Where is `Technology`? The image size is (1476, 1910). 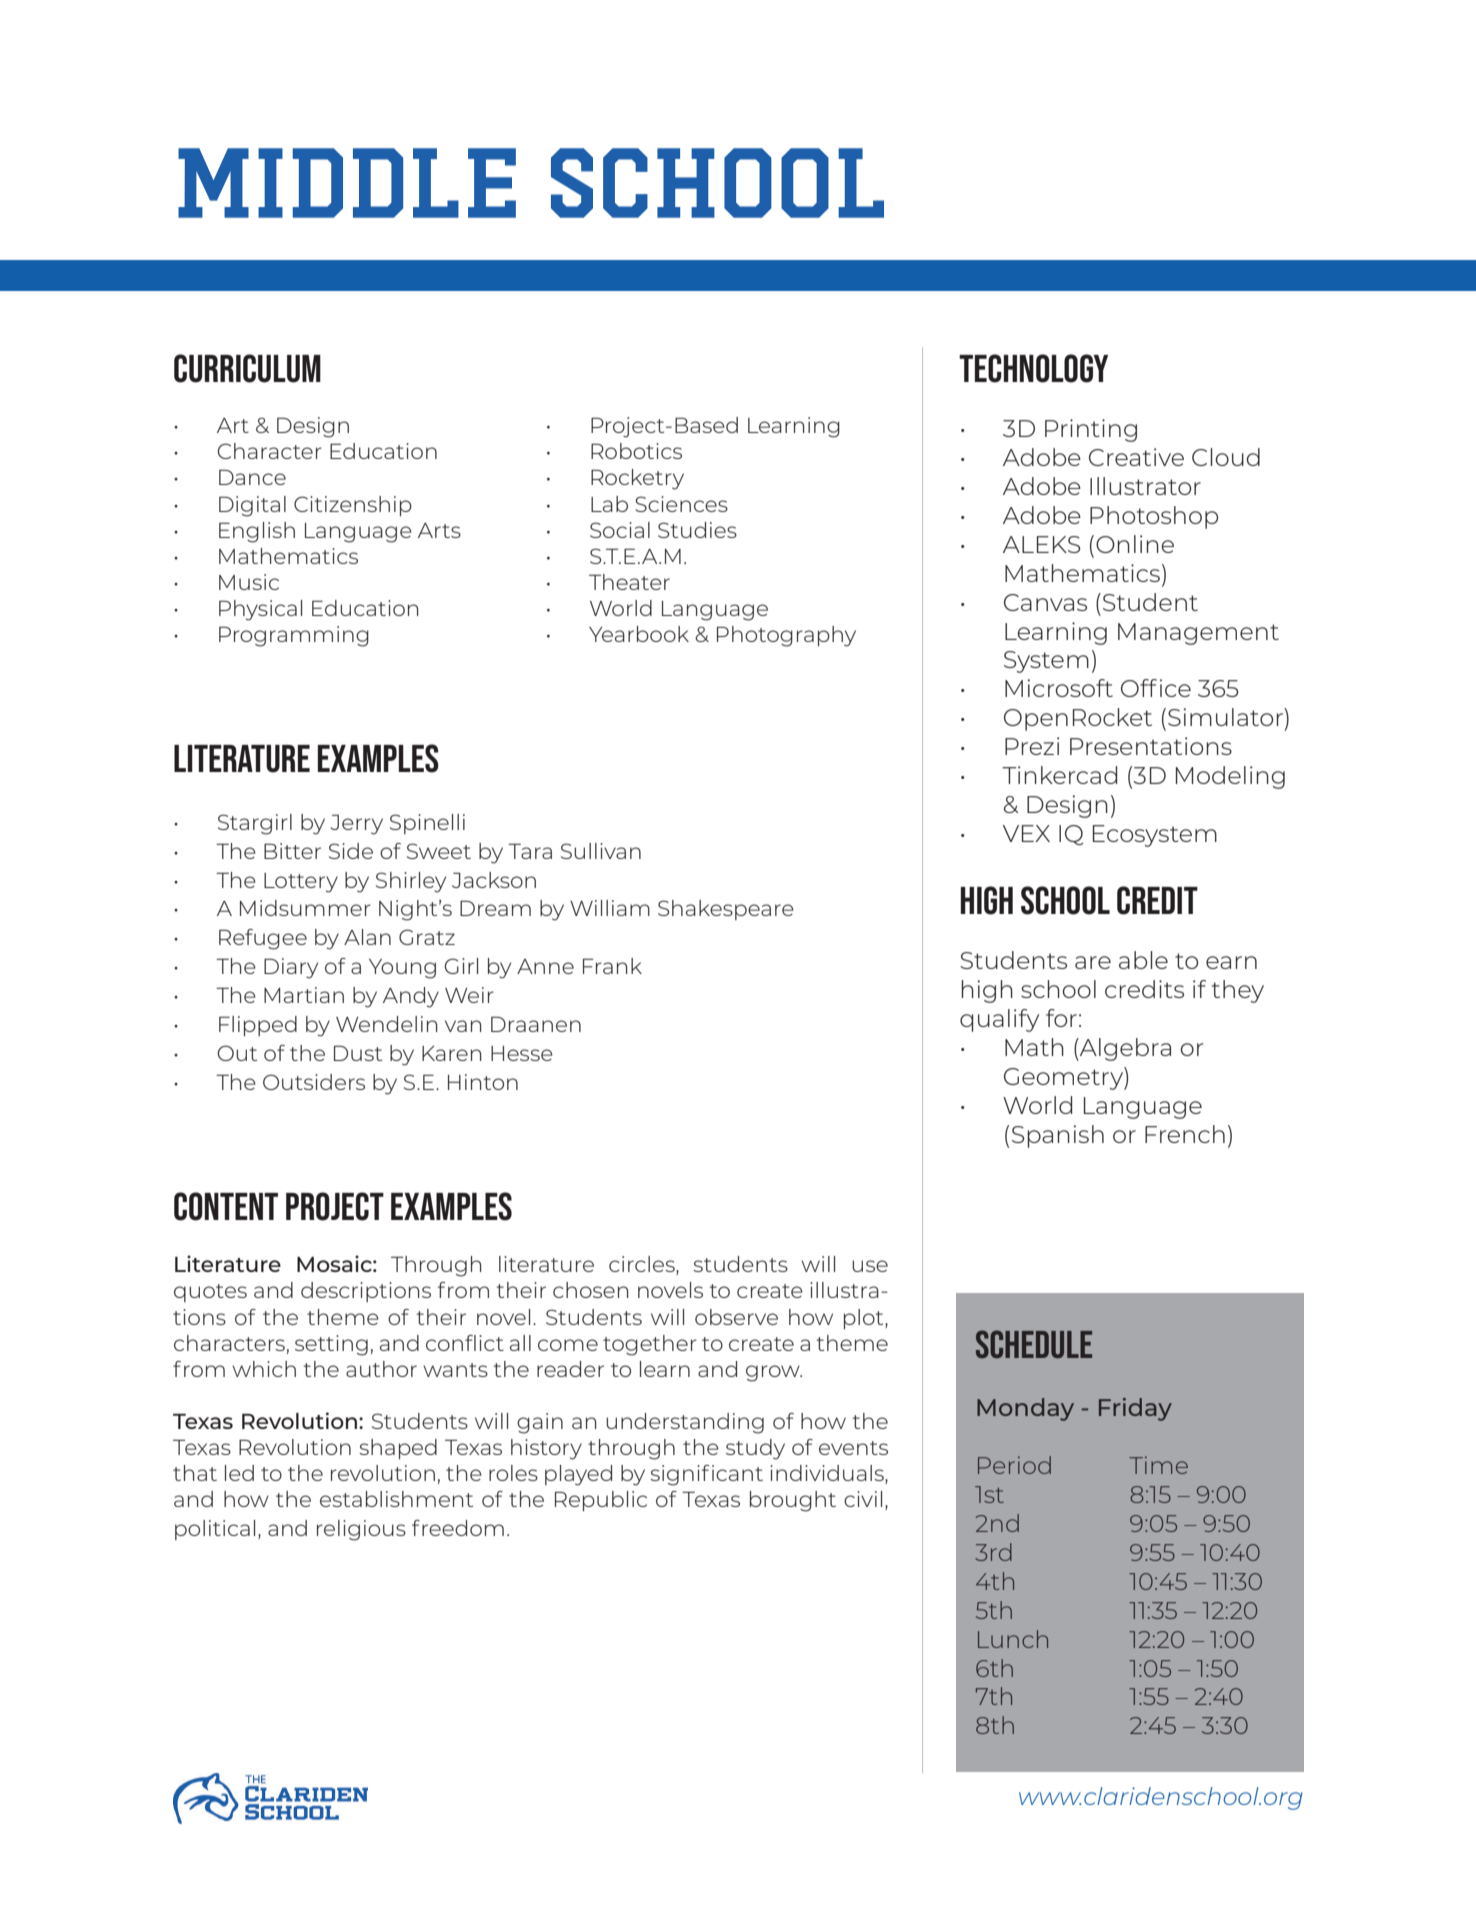 Technology is located at coordinates (1033, 368).
